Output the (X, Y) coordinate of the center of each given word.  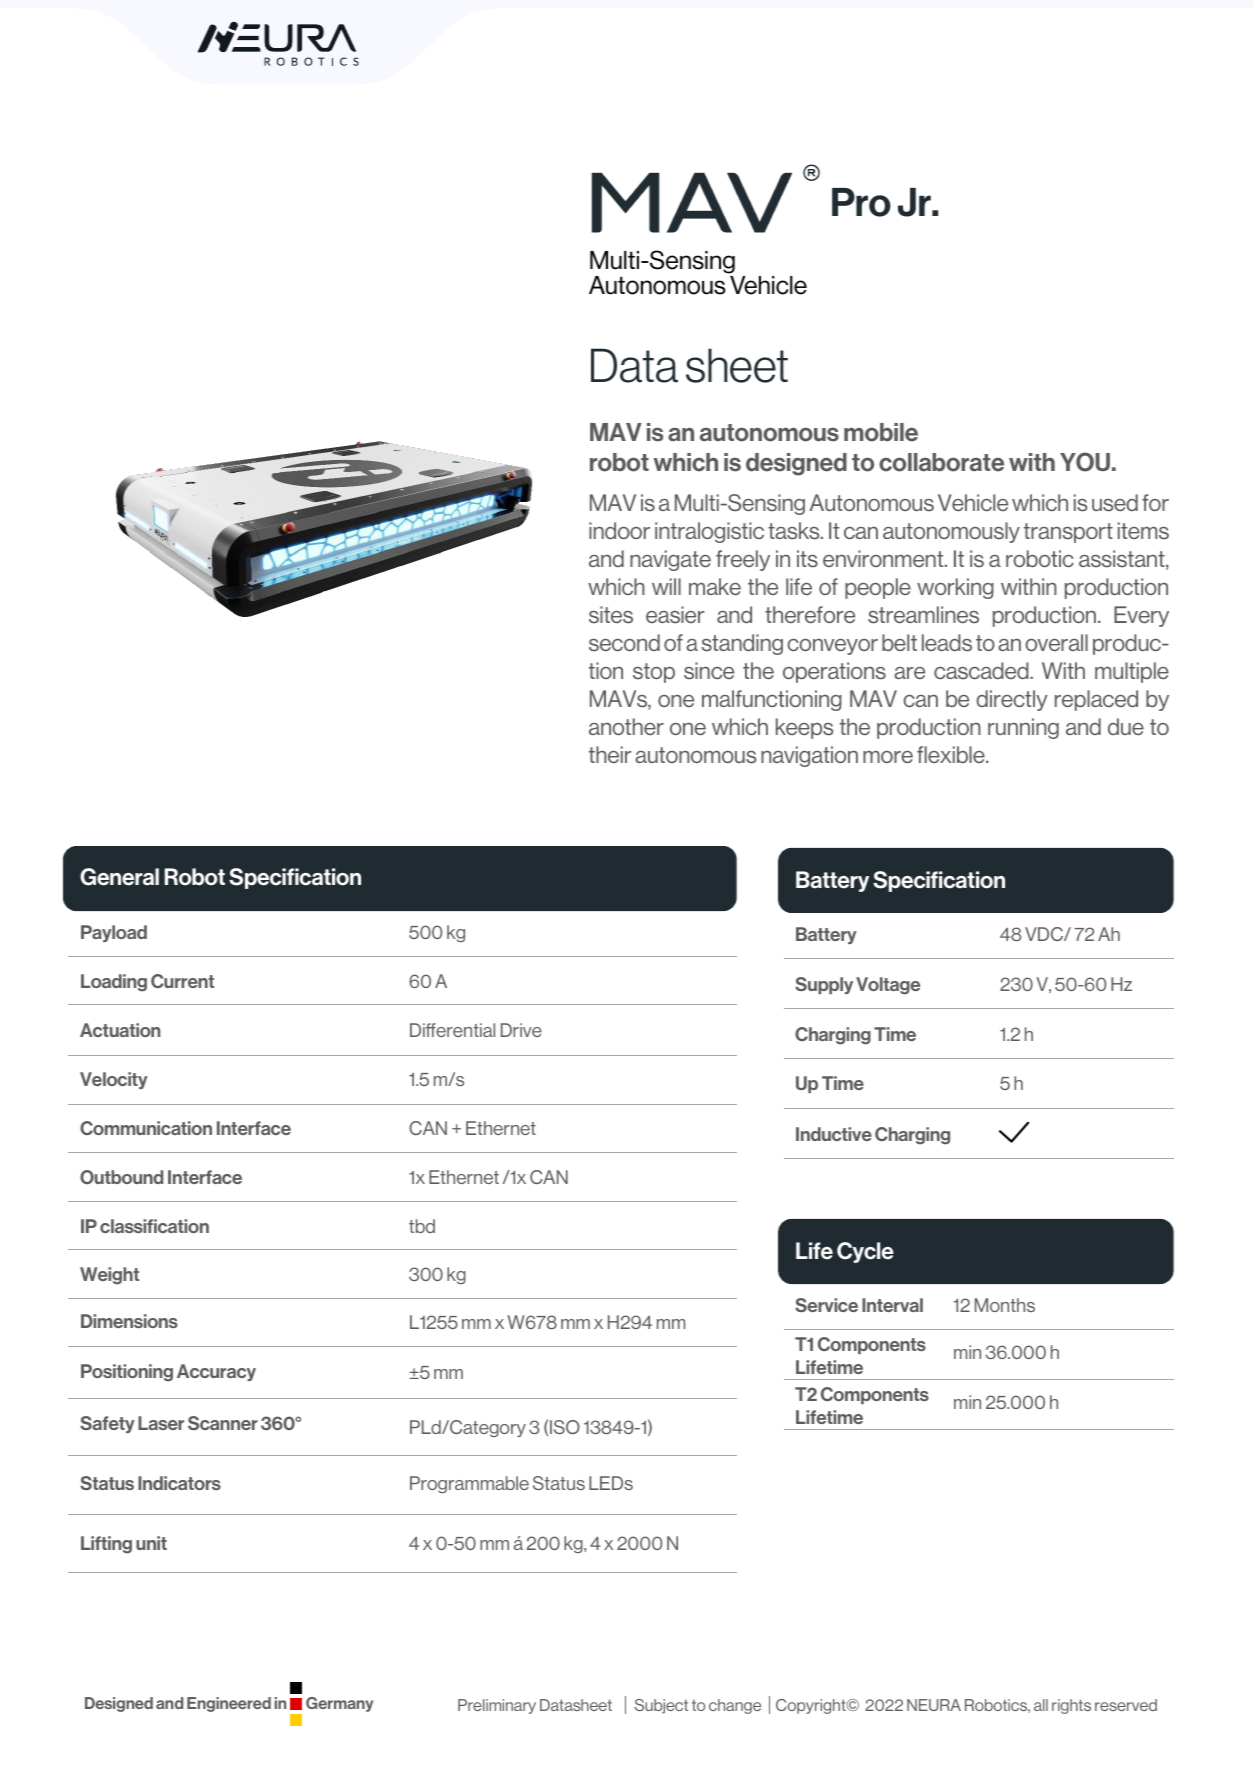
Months (1005, 1305)
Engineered (229, 1704)
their (610, 754)
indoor (619, 530)
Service (826, 1305)
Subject (661, 1706)
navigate (670, 560)
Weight (109, 1276)
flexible (952, 754)
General (119, 877)
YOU (1085, 462)
